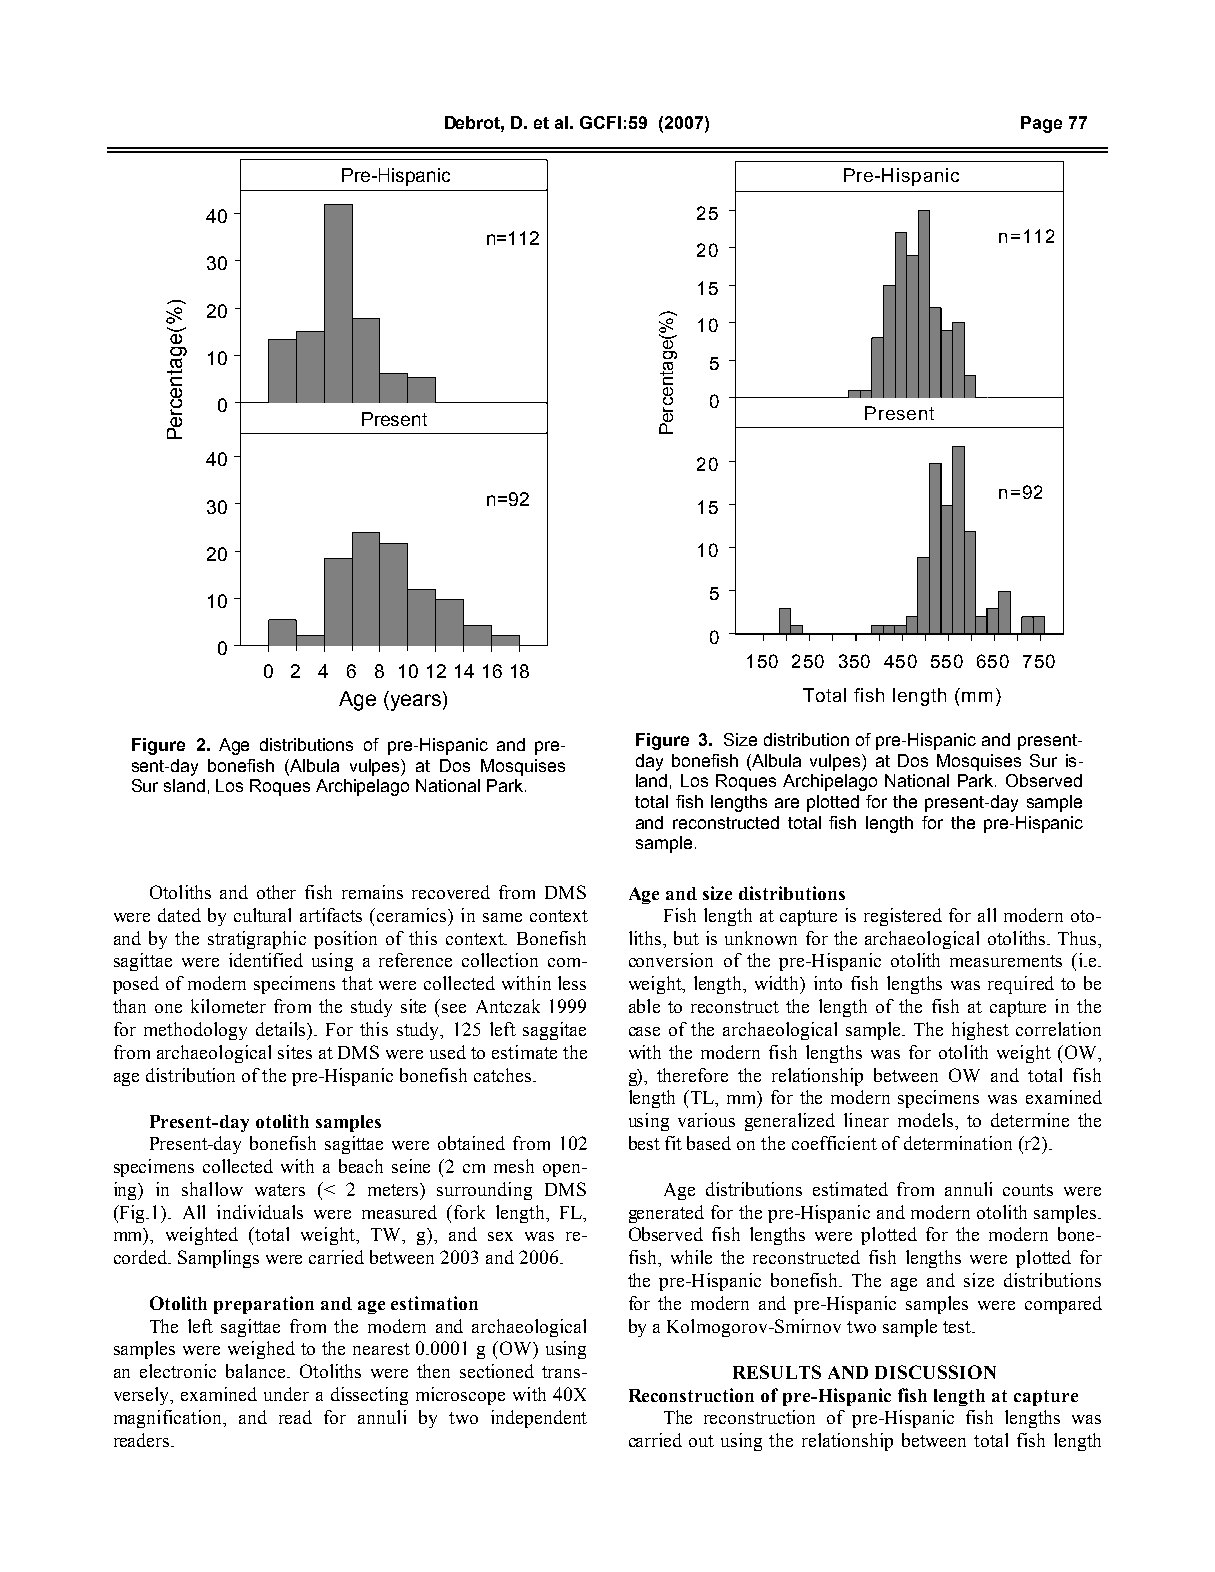 The width and height of the screenshot is (1215, 1572). I want to click on years, so click(414, 702).
